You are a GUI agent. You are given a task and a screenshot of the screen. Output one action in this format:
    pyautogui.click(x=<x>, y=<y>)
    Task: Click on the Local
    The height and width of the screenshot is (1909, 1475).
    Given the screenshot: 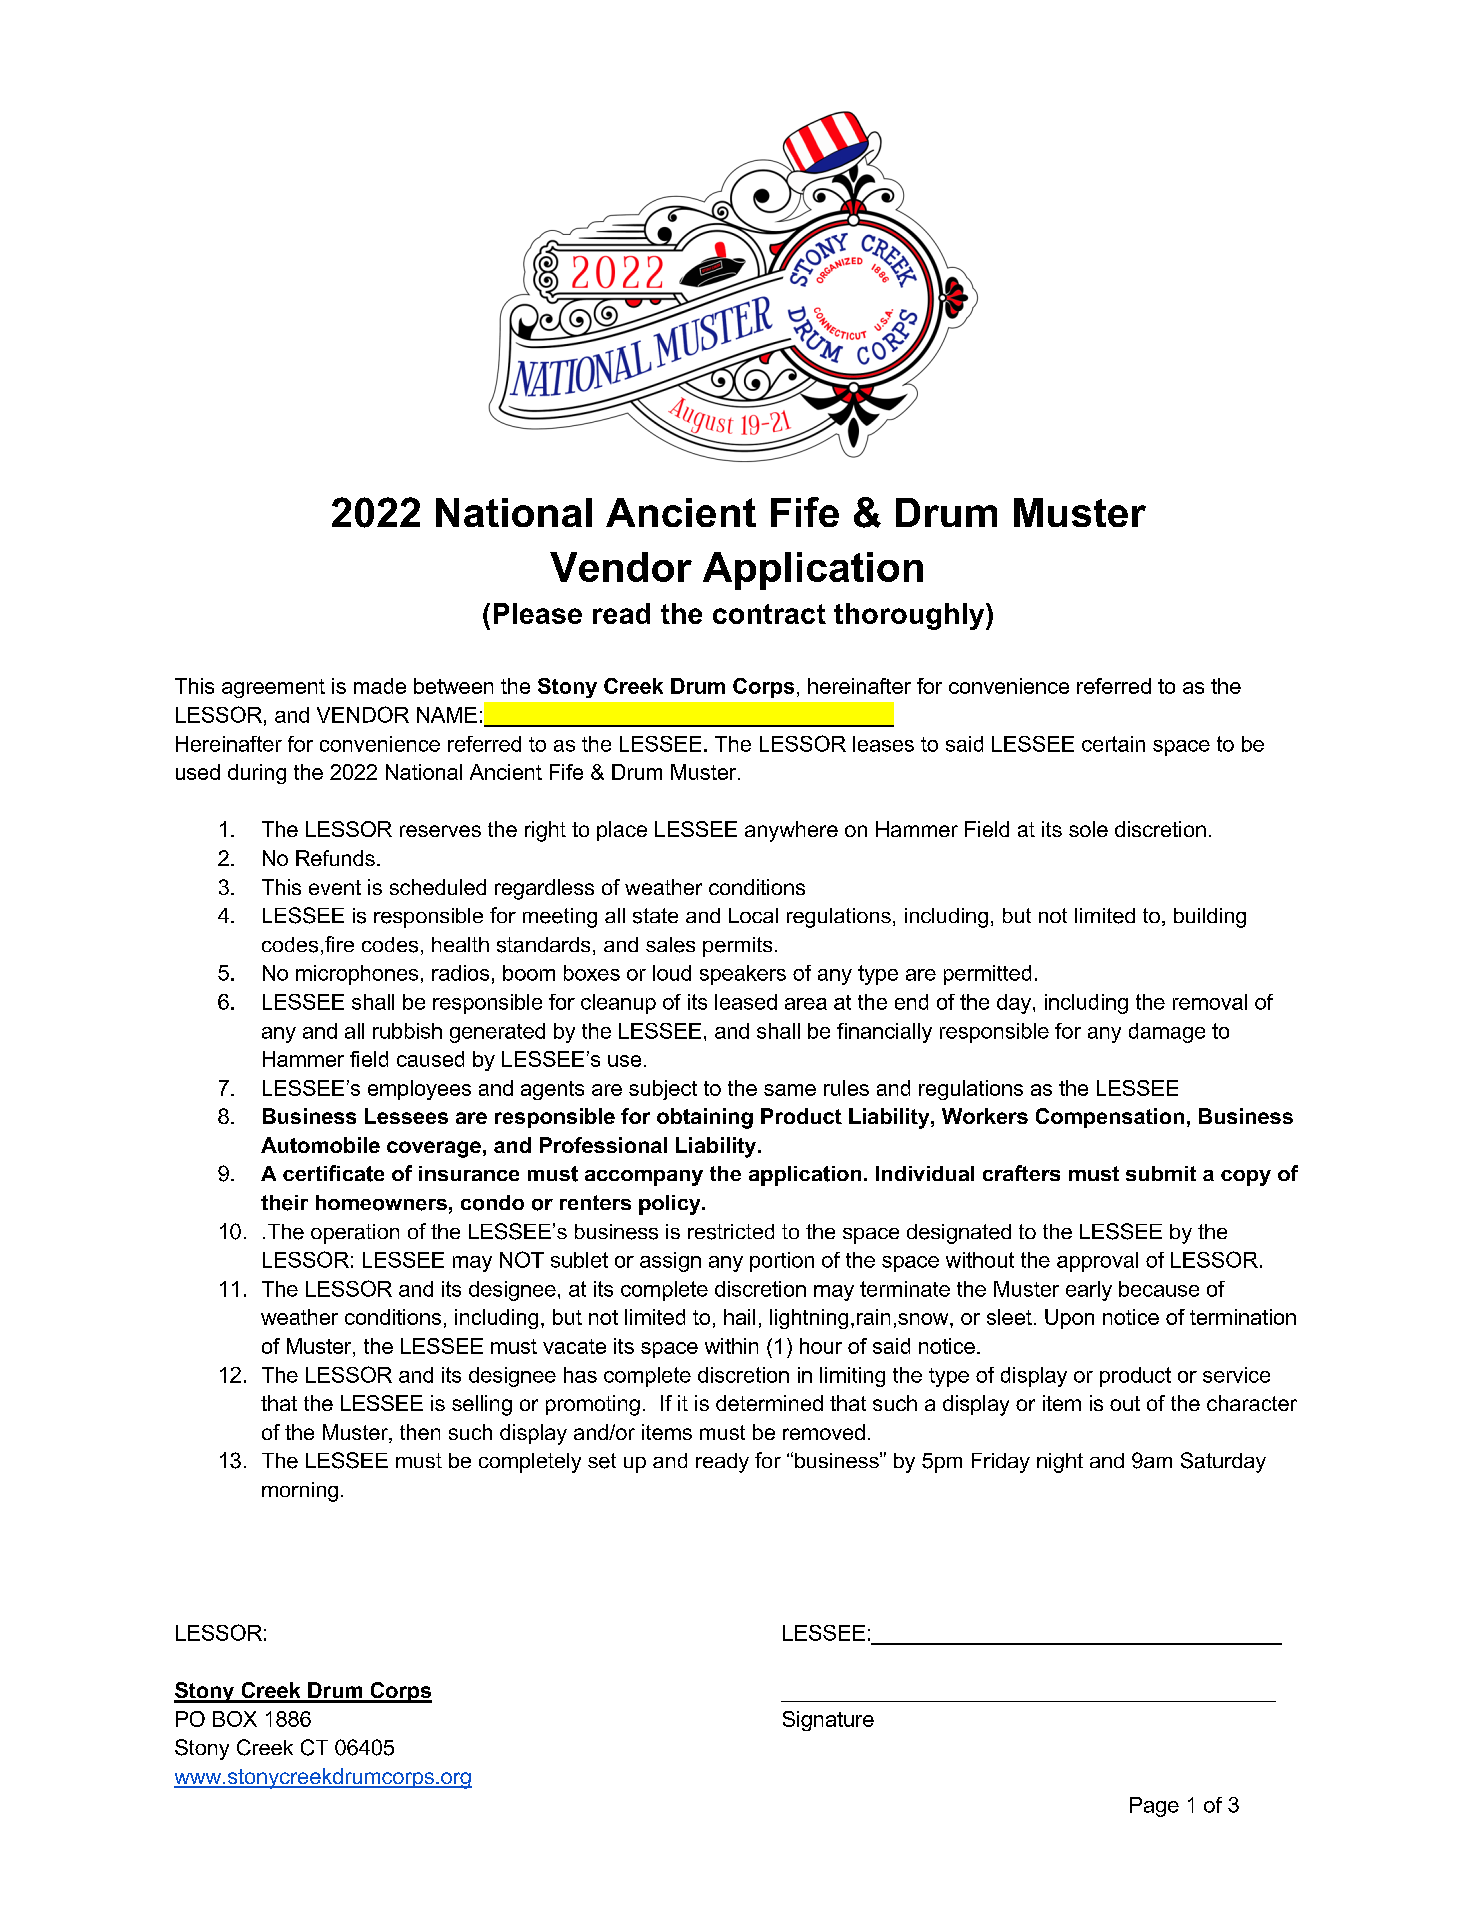 What is the action you would take?
    pyautogui.click(x=753, y=915)
